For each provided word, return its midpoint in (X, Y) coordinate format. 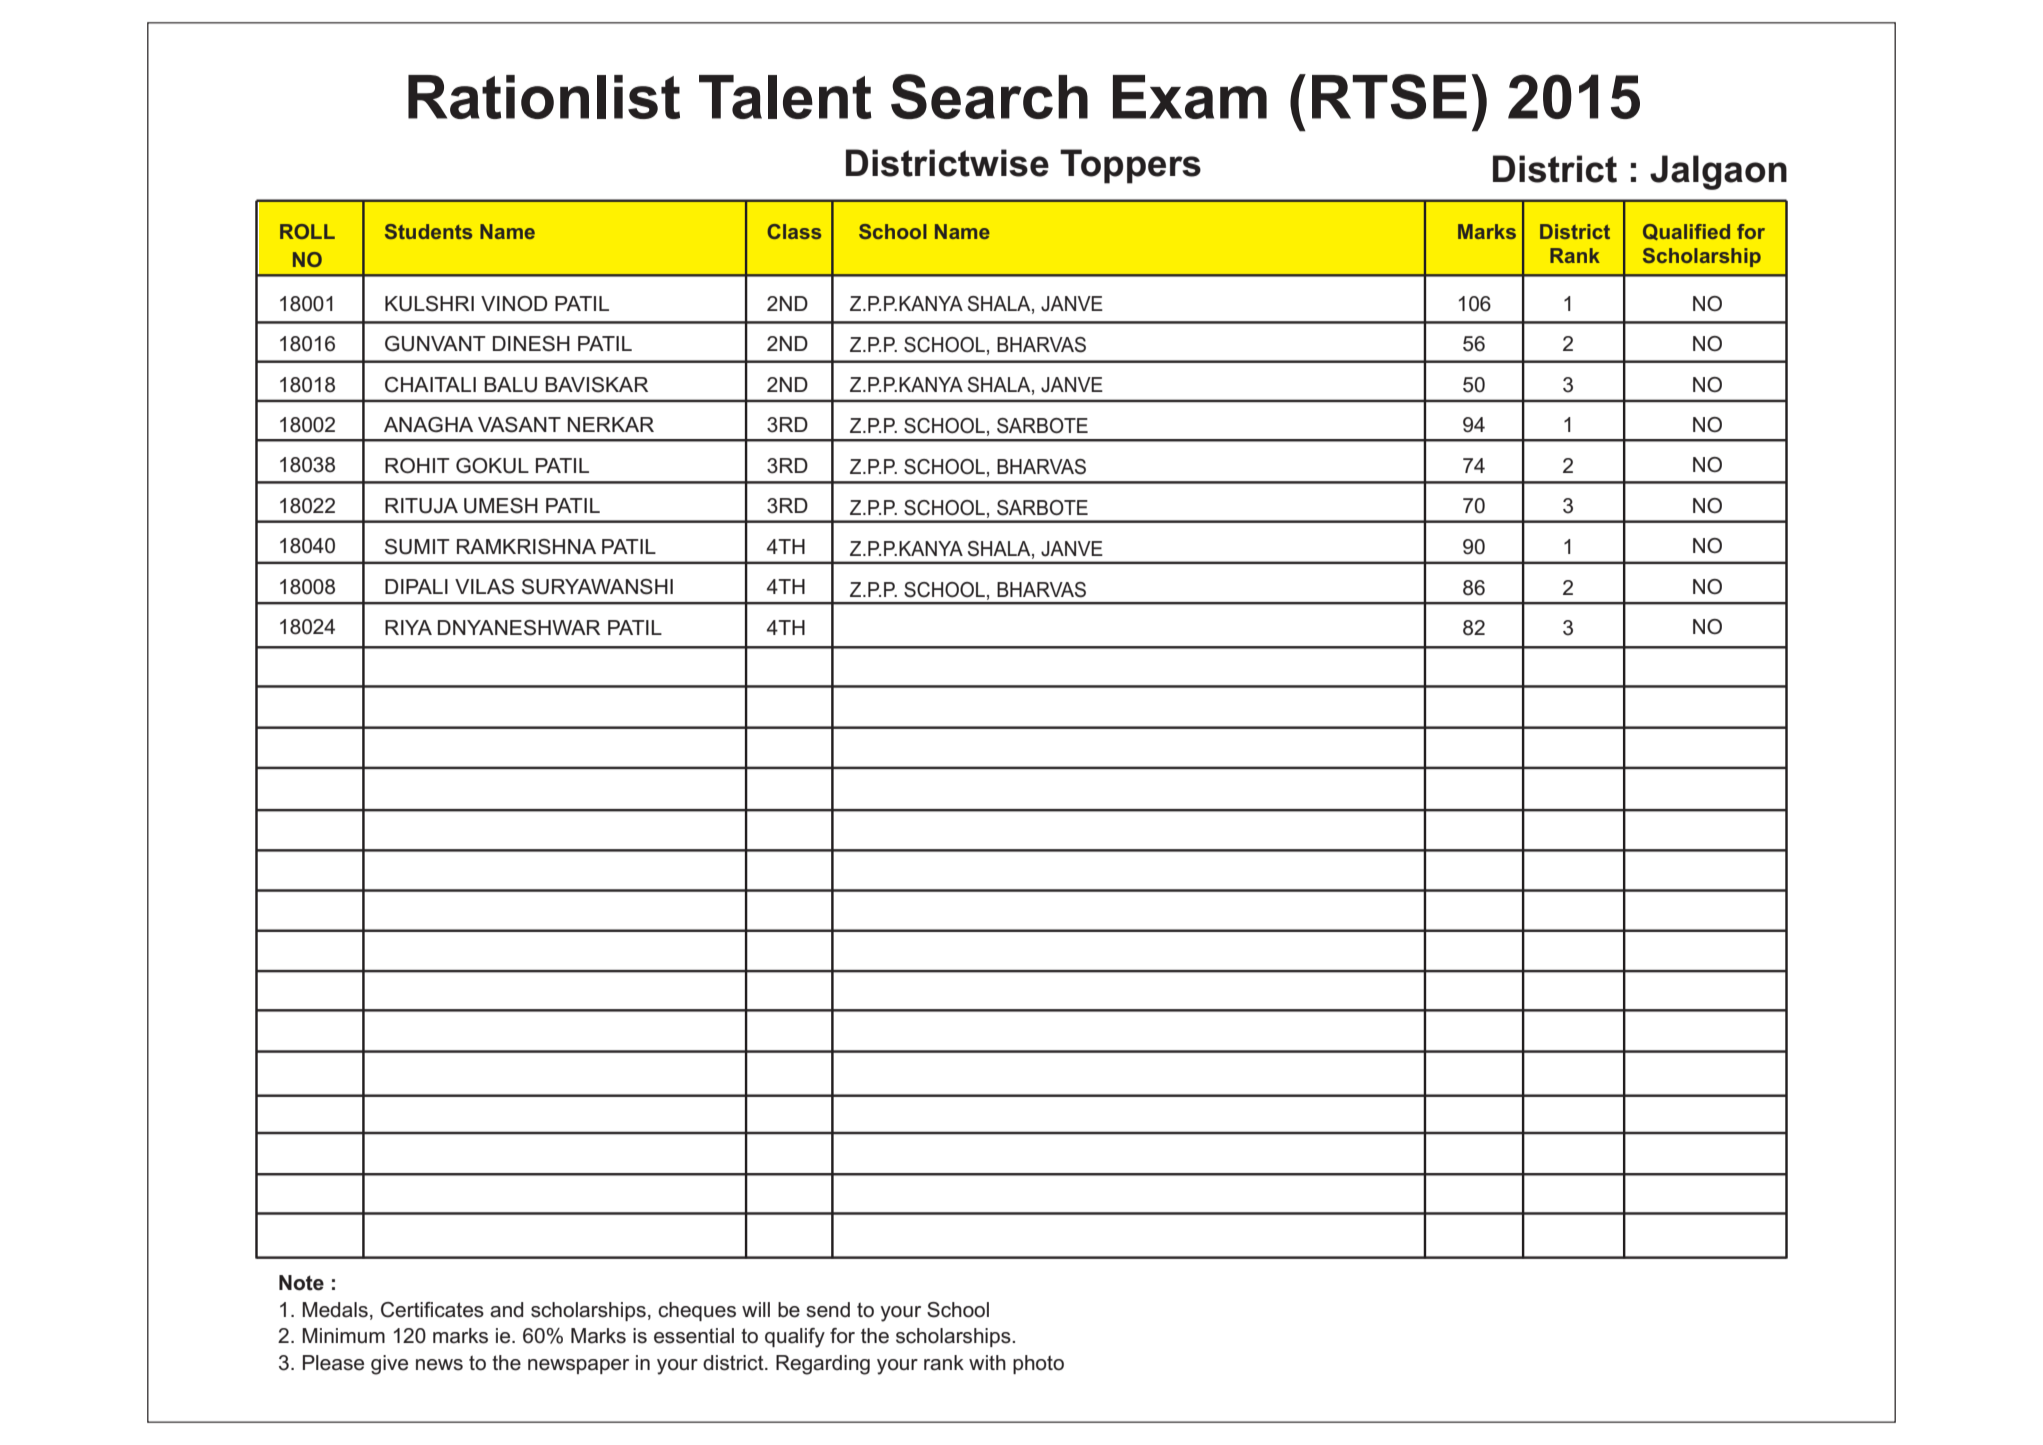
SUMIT (417, 547)
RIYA (408, 627)
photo (1038, 1364)
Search (989, 96)
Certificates (432, 1310)
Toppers (1130, 166)
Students (428, 231)
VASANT (519, 425)
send (828, 1310)
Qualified (1686, 232)
